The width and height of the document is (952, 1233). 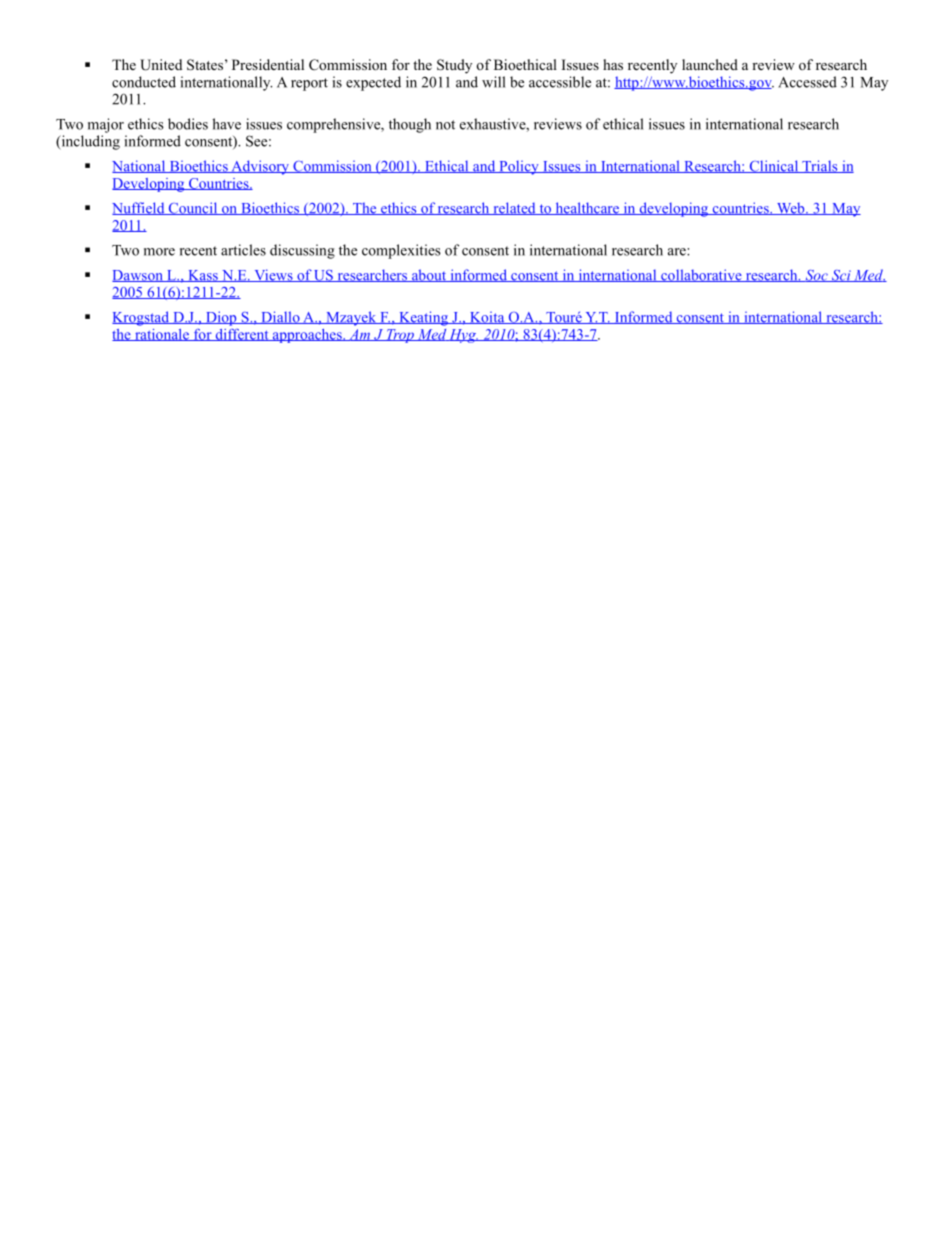 I want to click on Study, so click(x=454, y=66).
